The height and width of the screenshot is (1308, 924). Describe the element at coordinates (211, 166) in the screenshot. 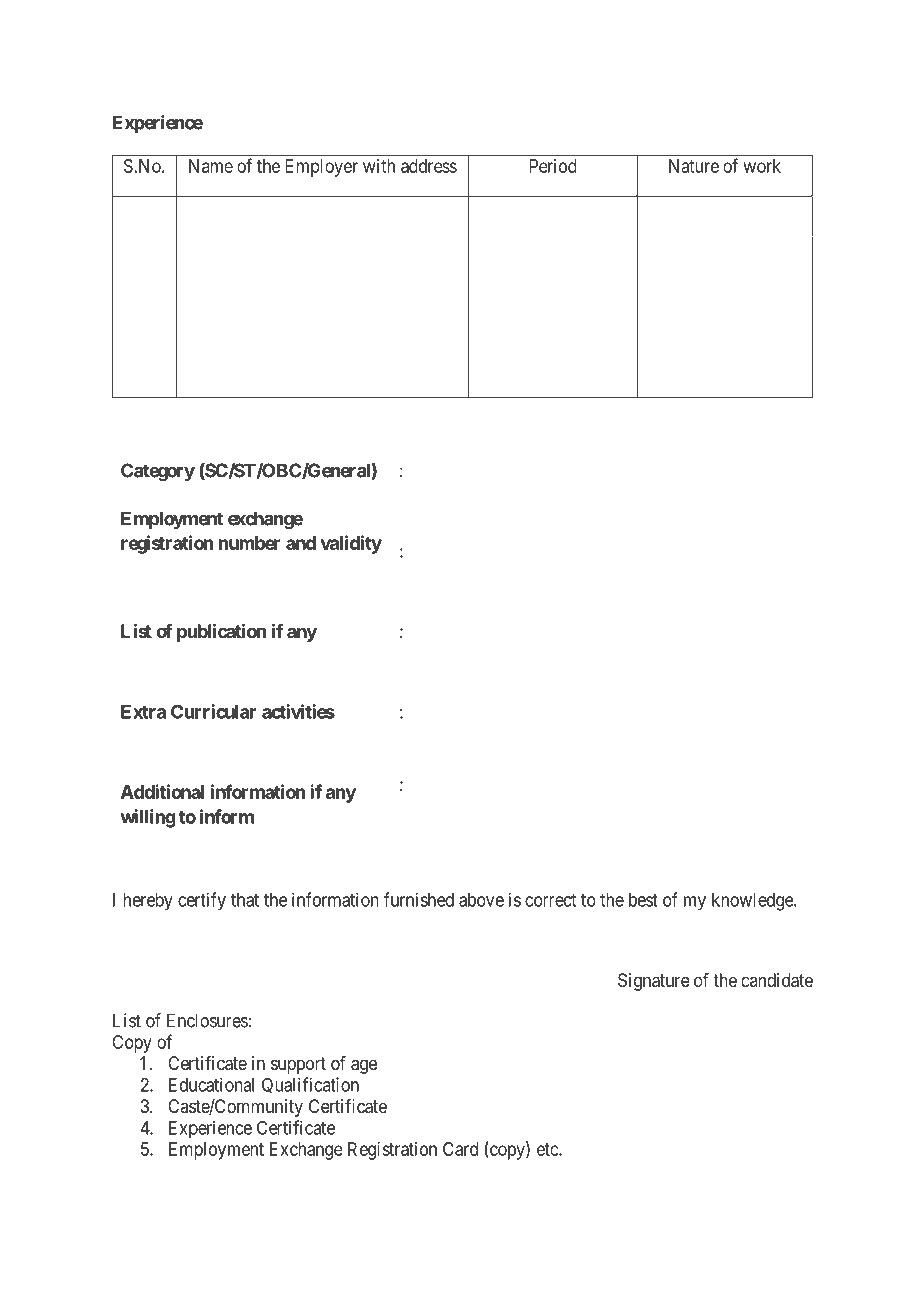

I see `Name` at that location.
